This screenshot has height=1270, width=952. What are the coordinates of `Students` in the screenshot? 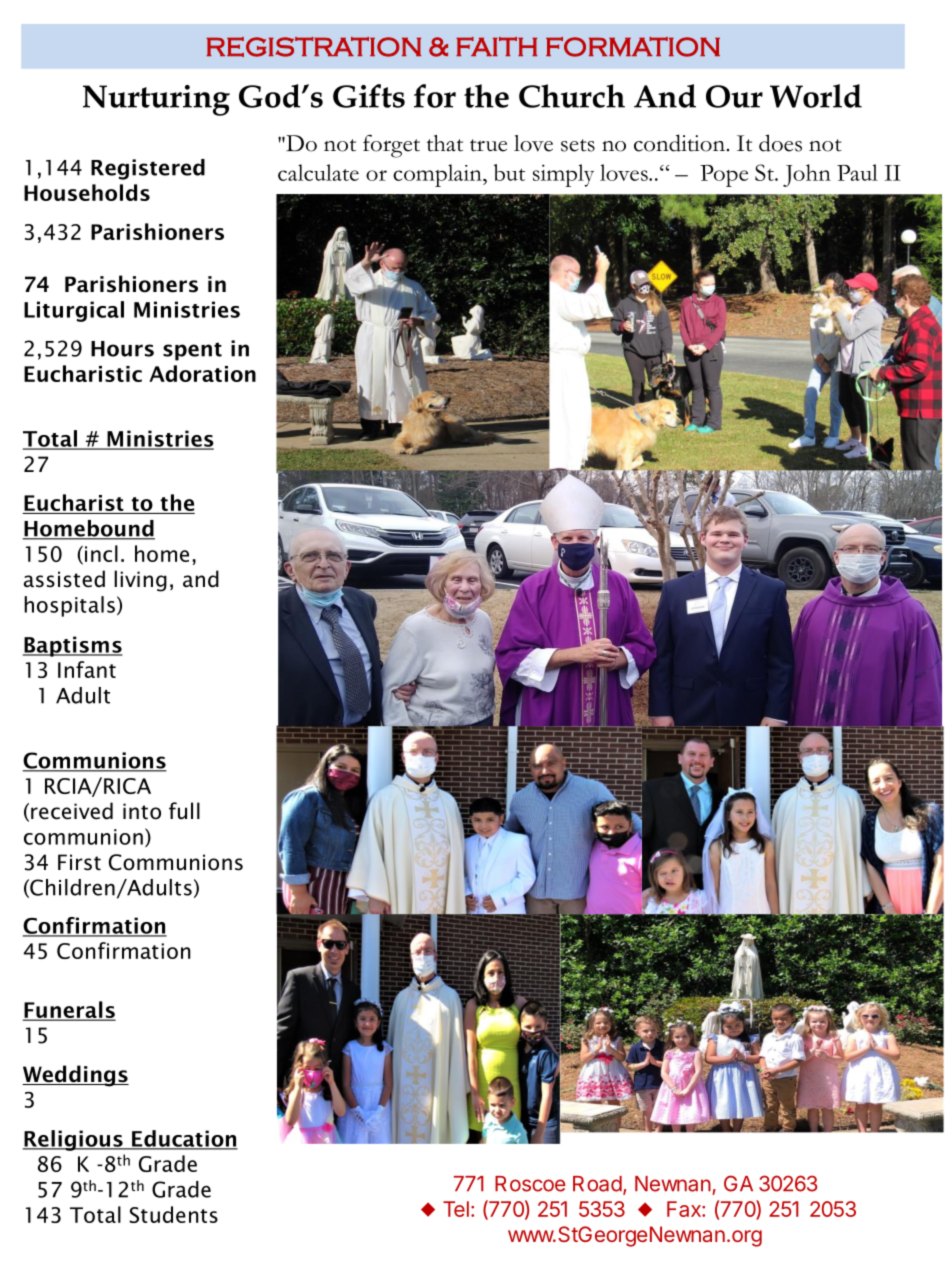 It's located at (173, 1214).
